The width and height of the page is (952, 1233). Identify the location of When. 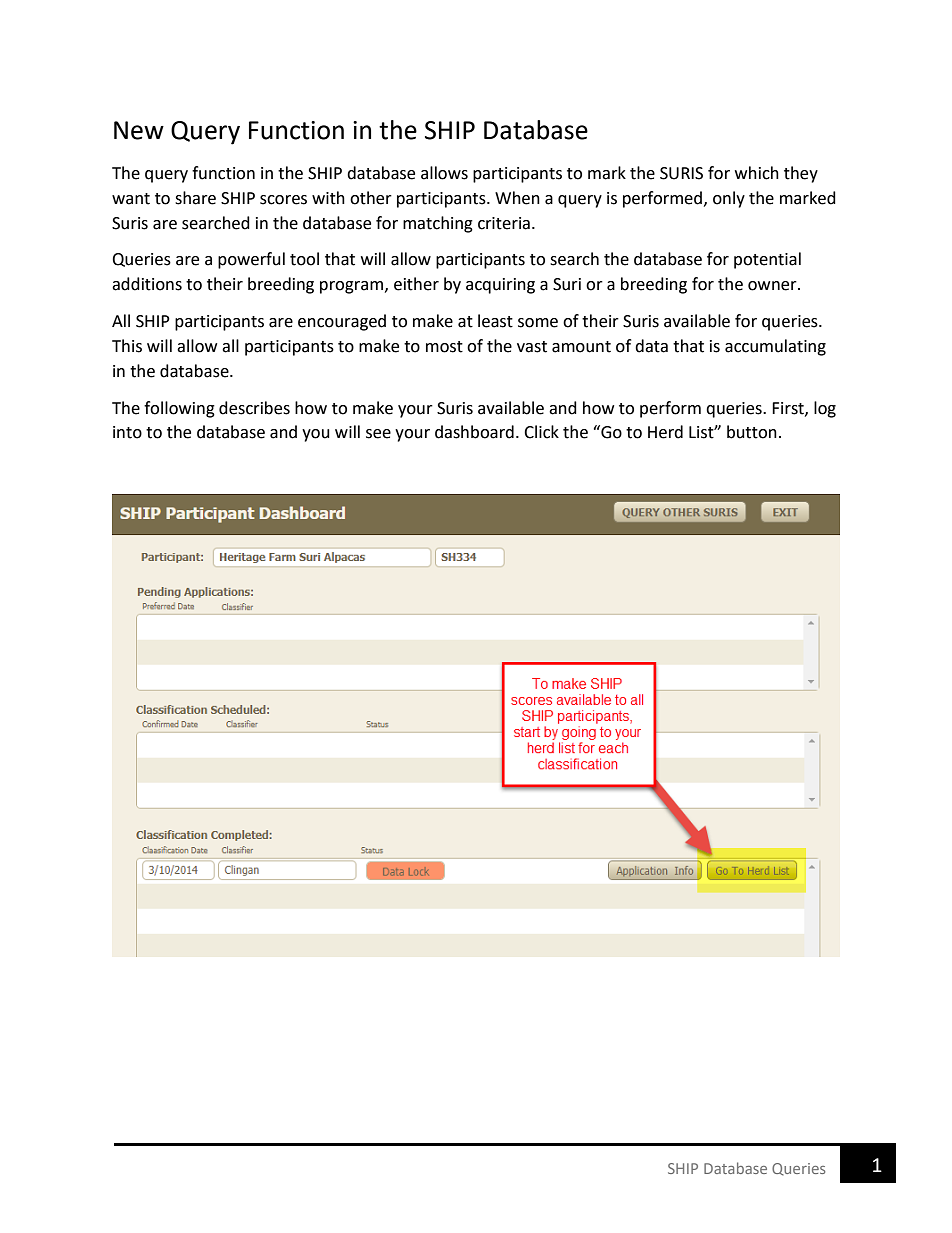
(517, 198).
